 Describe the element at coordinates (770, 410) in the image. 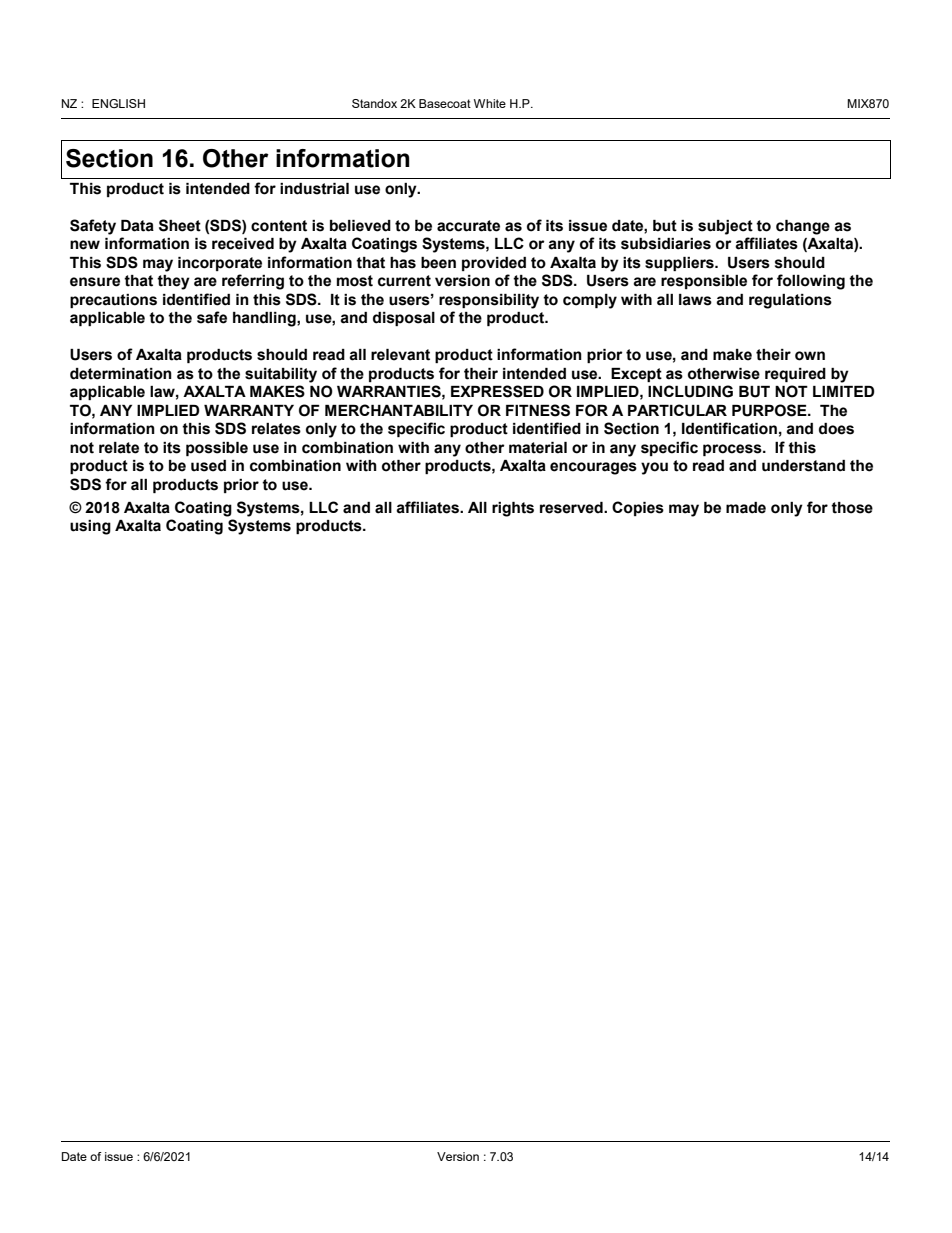

I see `PURPOSE` at that location.
